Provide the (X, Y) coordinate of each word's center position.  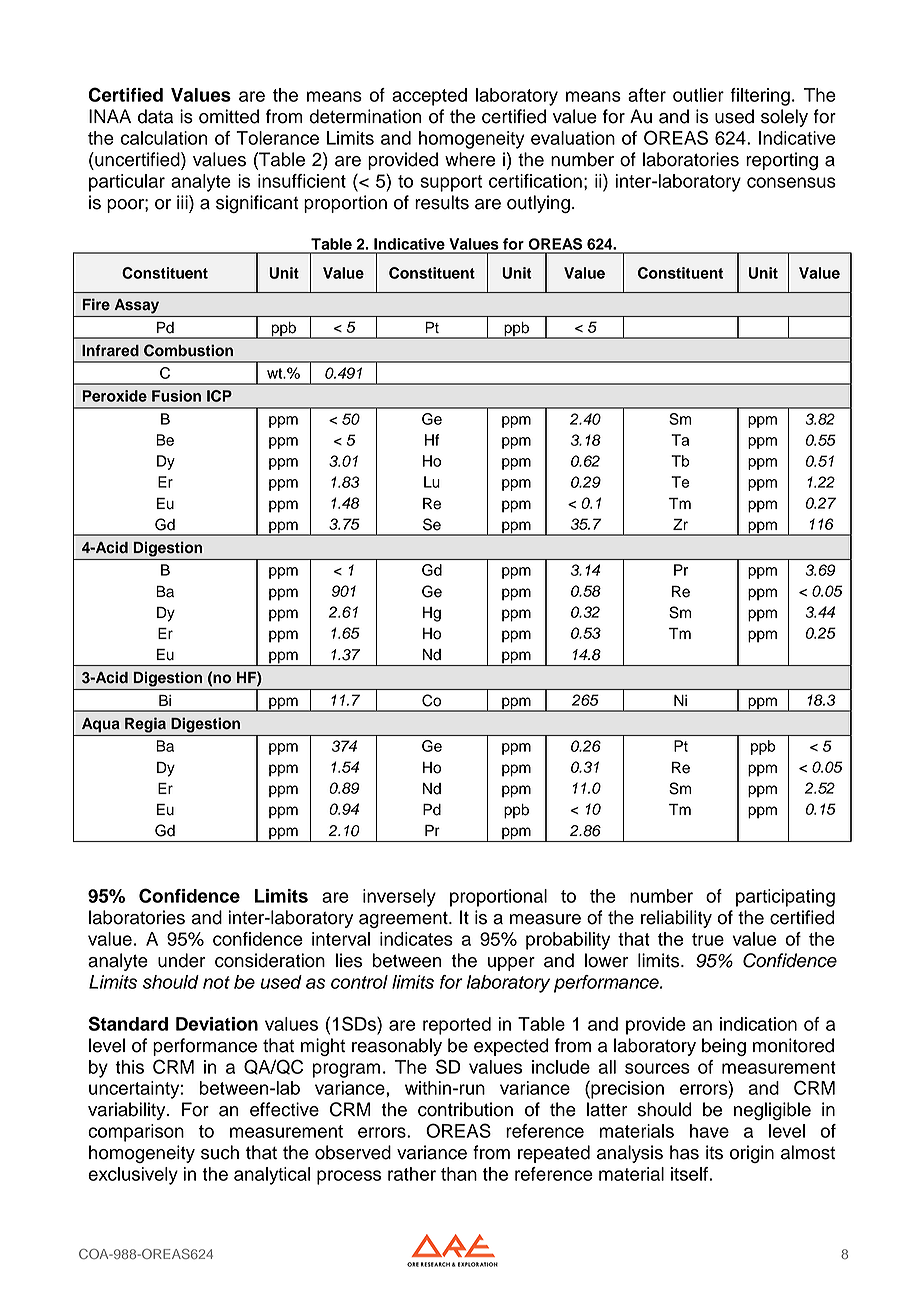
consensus (791, 182)
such (220, 1152)
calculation (164, 138)
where (470, 159)
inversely (399, 898)
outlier (698, 95)
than (459, 1174)
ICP (219, 396)
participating (785, 898)
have (709, 1131)
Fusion (176, 396)
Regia (145, 725)
